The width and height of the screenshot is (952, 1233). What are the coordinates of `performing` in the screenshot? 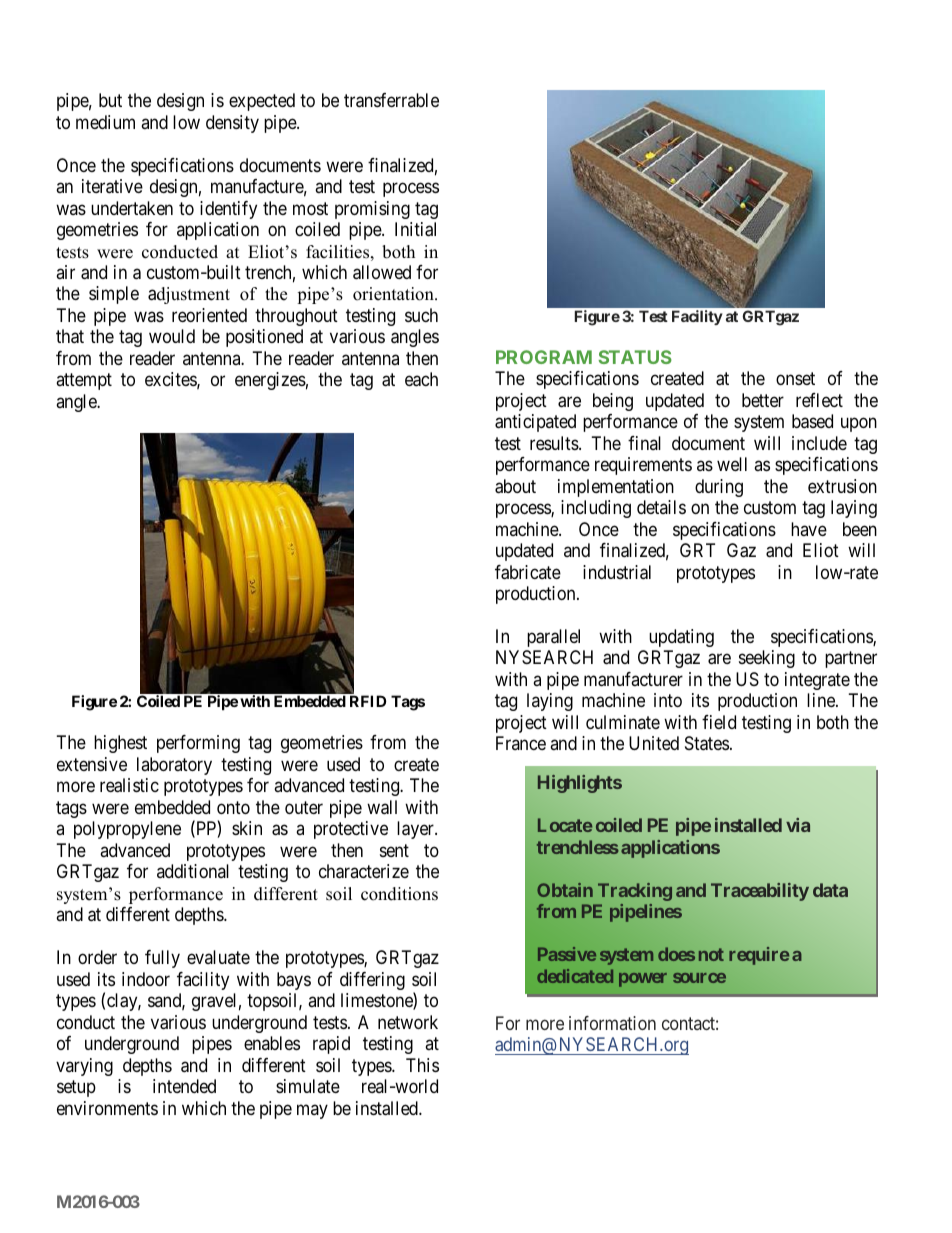 It's located at (198, 744).
